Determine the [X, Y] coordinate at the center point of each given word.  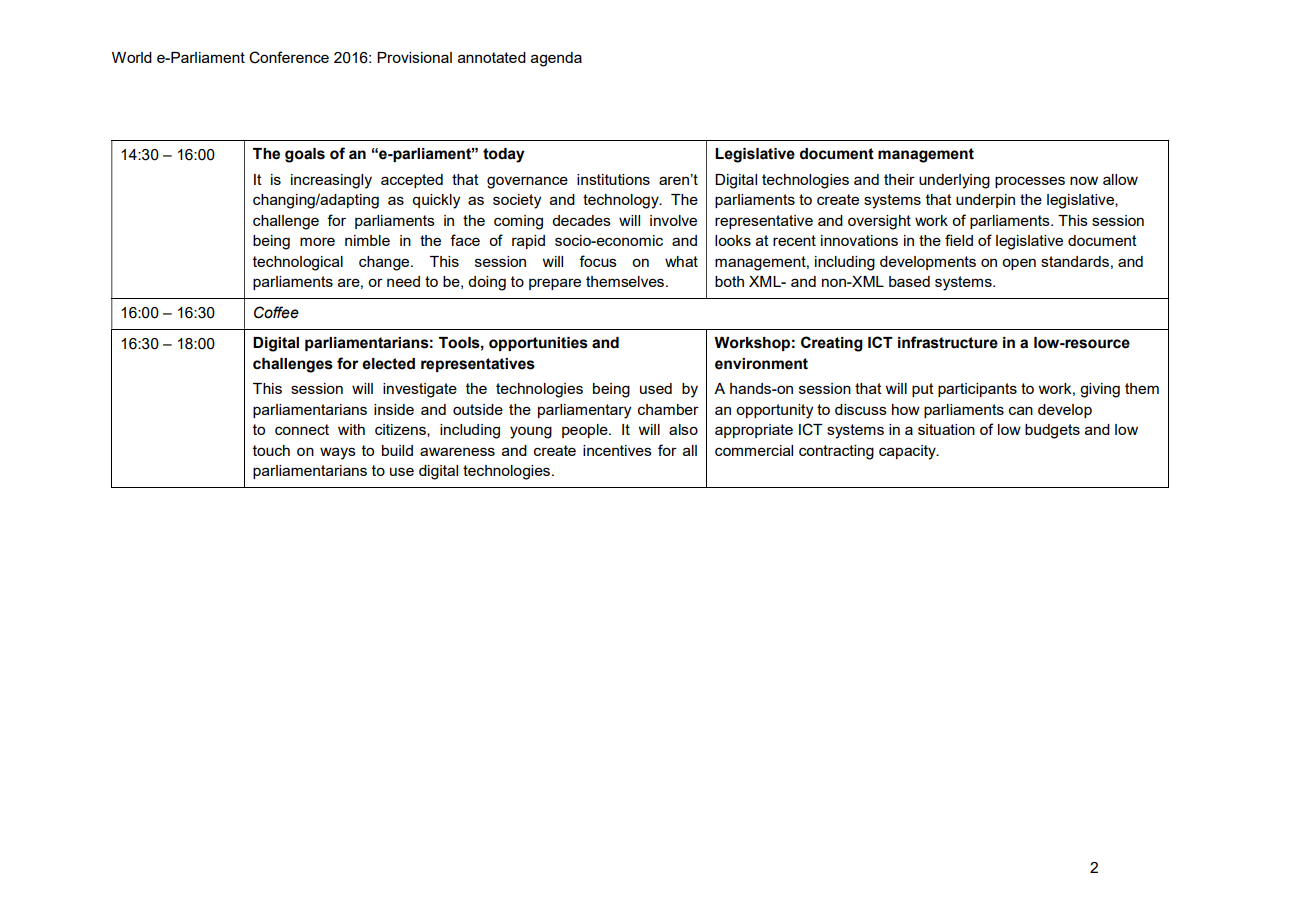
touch [271, 450]
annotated [492, 57]
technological [298, 263]
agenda [556, 59]
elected [388, 364]
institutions [613, 179]
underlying [954, 181]
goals [305, 155]
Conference [289, 57]
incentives [617, 450]
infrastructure [948, 342]
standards [1075, 261]
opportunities [538, 344]
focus [598, 261]
